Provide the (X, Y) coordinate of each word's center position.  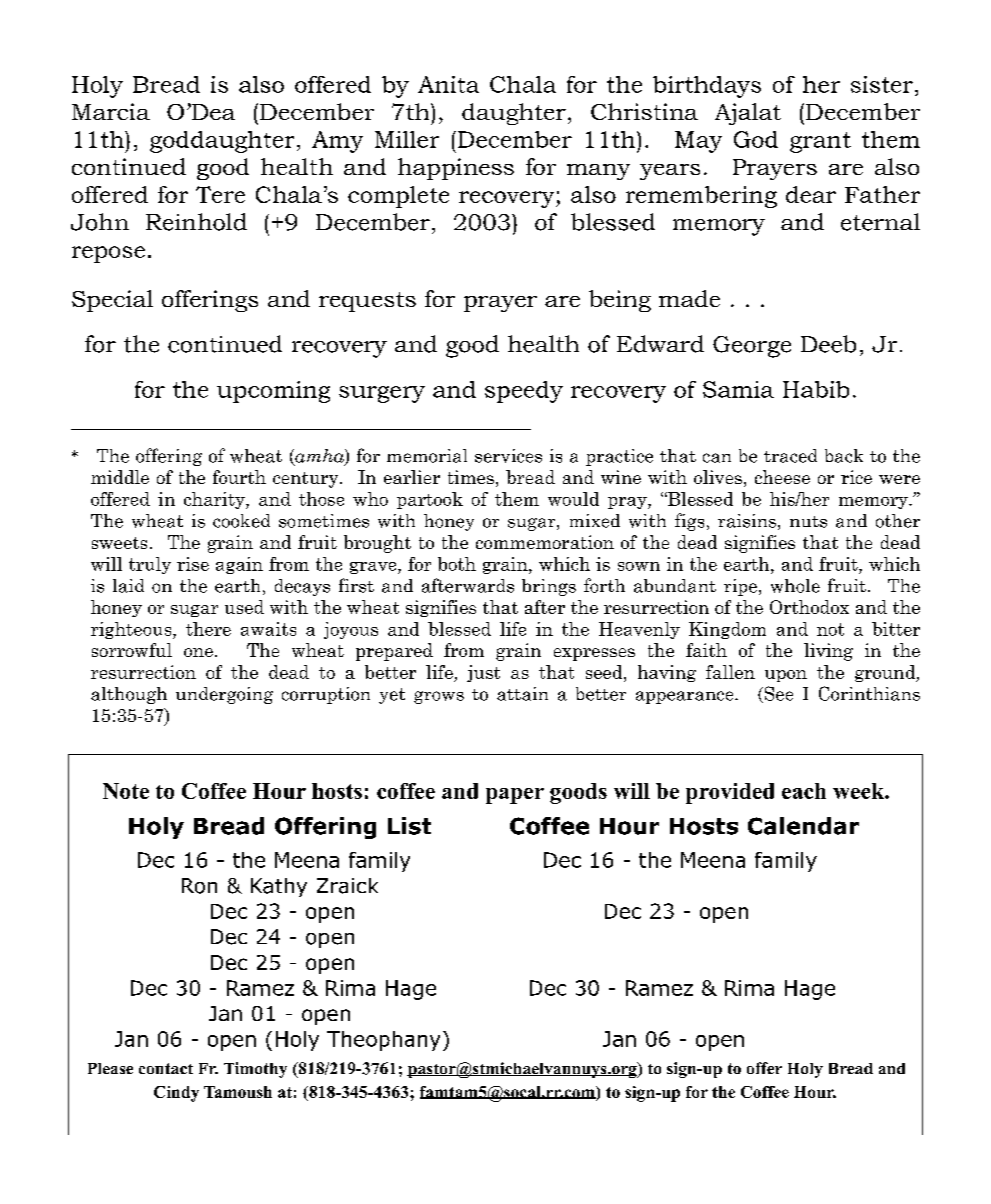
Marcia (111, 111)
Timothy (255, 1070)
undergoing (224, 695)
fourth (239, 477)
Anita (448, 84)
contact (166, 1068)
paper (515, 796)
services (508, 456)
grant (820, 142)
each (804, 791)
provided (730, 793)
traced (790, 456)
